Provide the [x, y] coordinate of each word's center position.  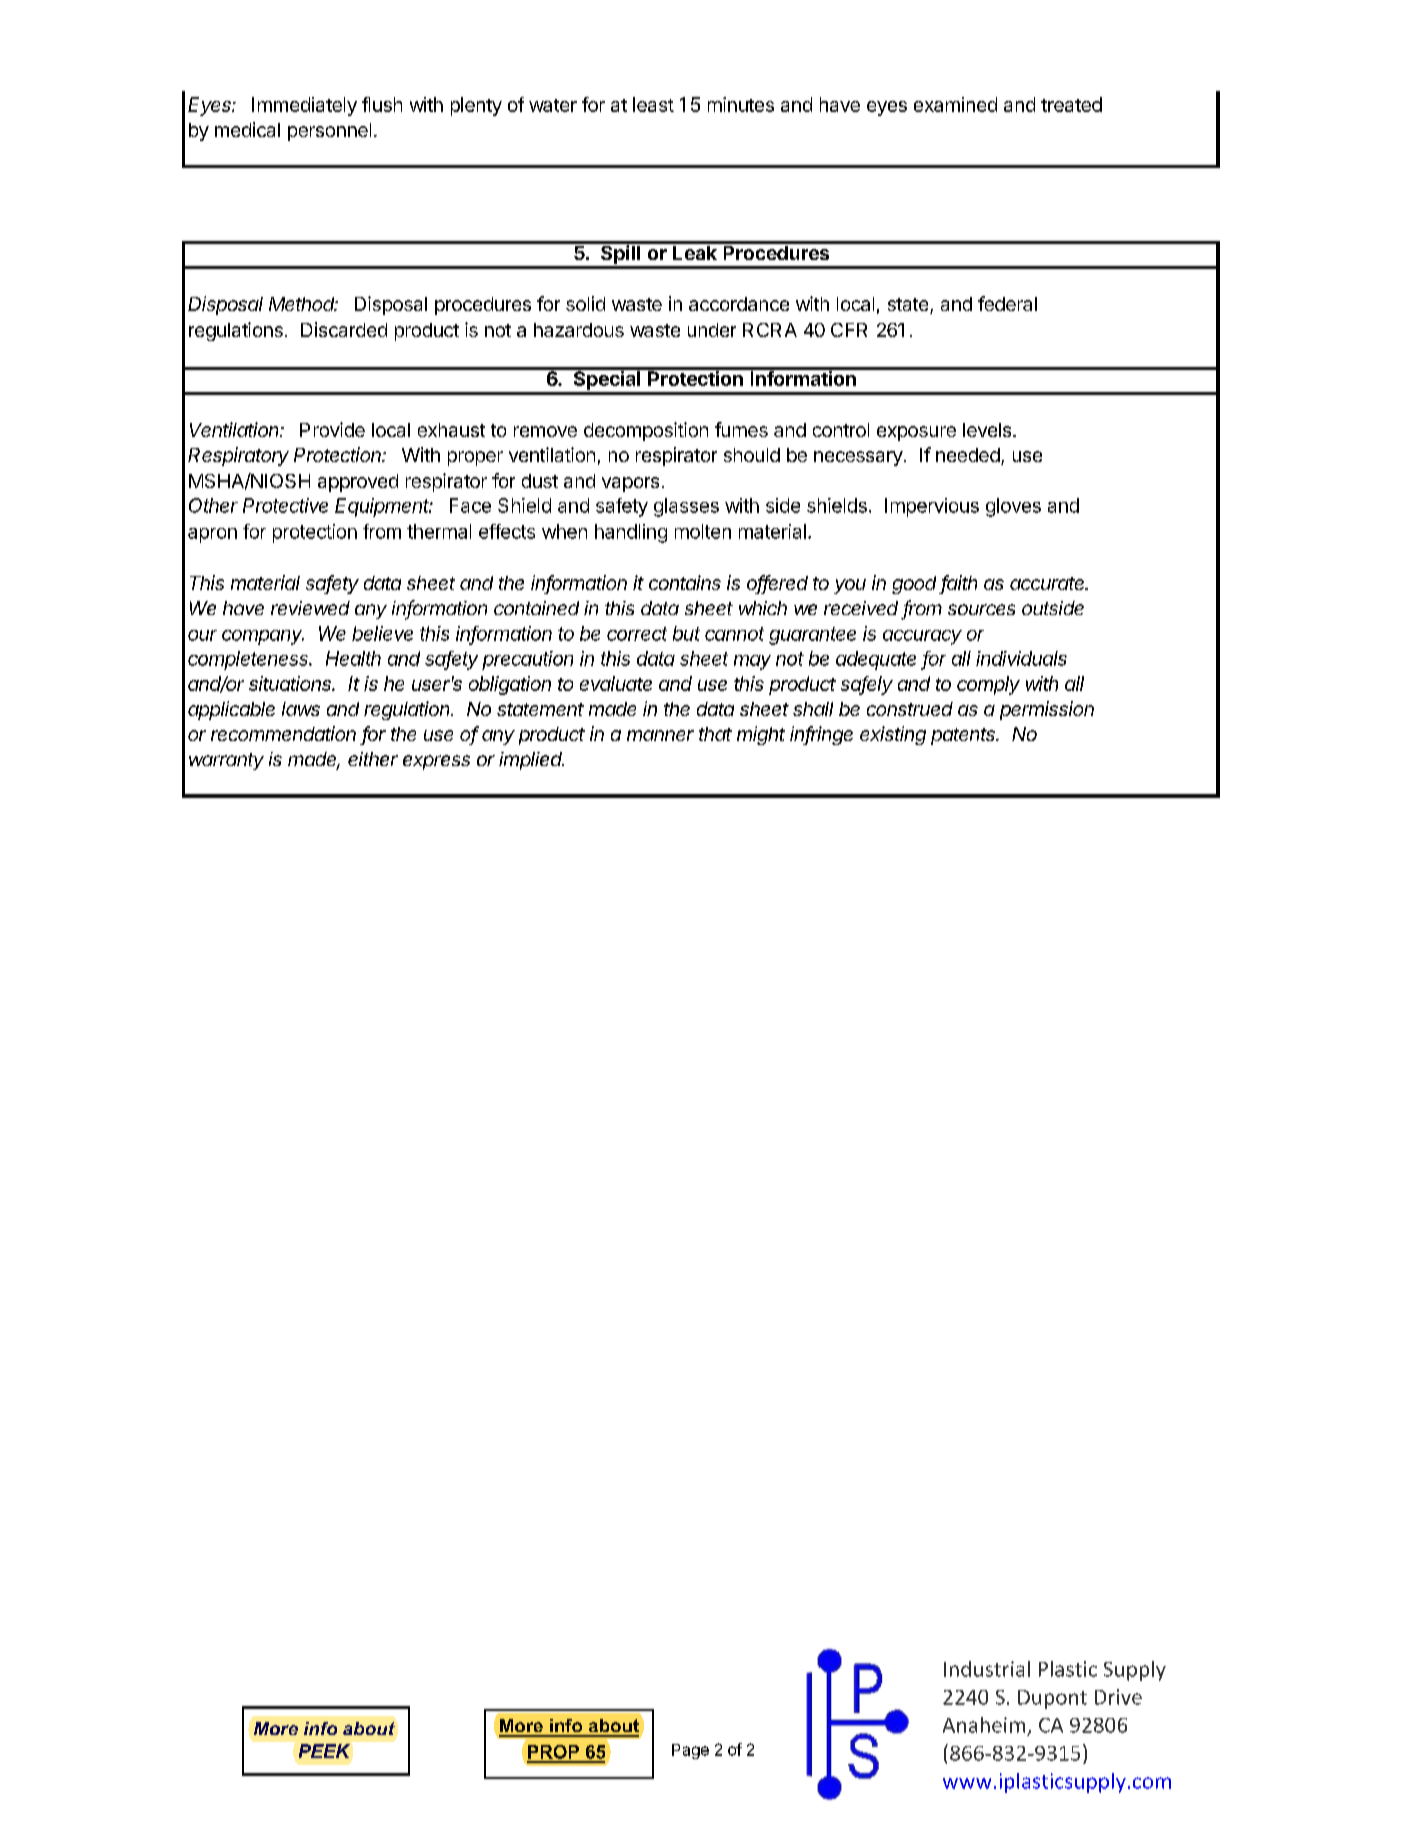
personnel [329, 132]
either [373, 759]
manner [660, 735]
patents [964, 736]
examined [955, 104]
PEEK [324, 1751]
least [653, 104]
